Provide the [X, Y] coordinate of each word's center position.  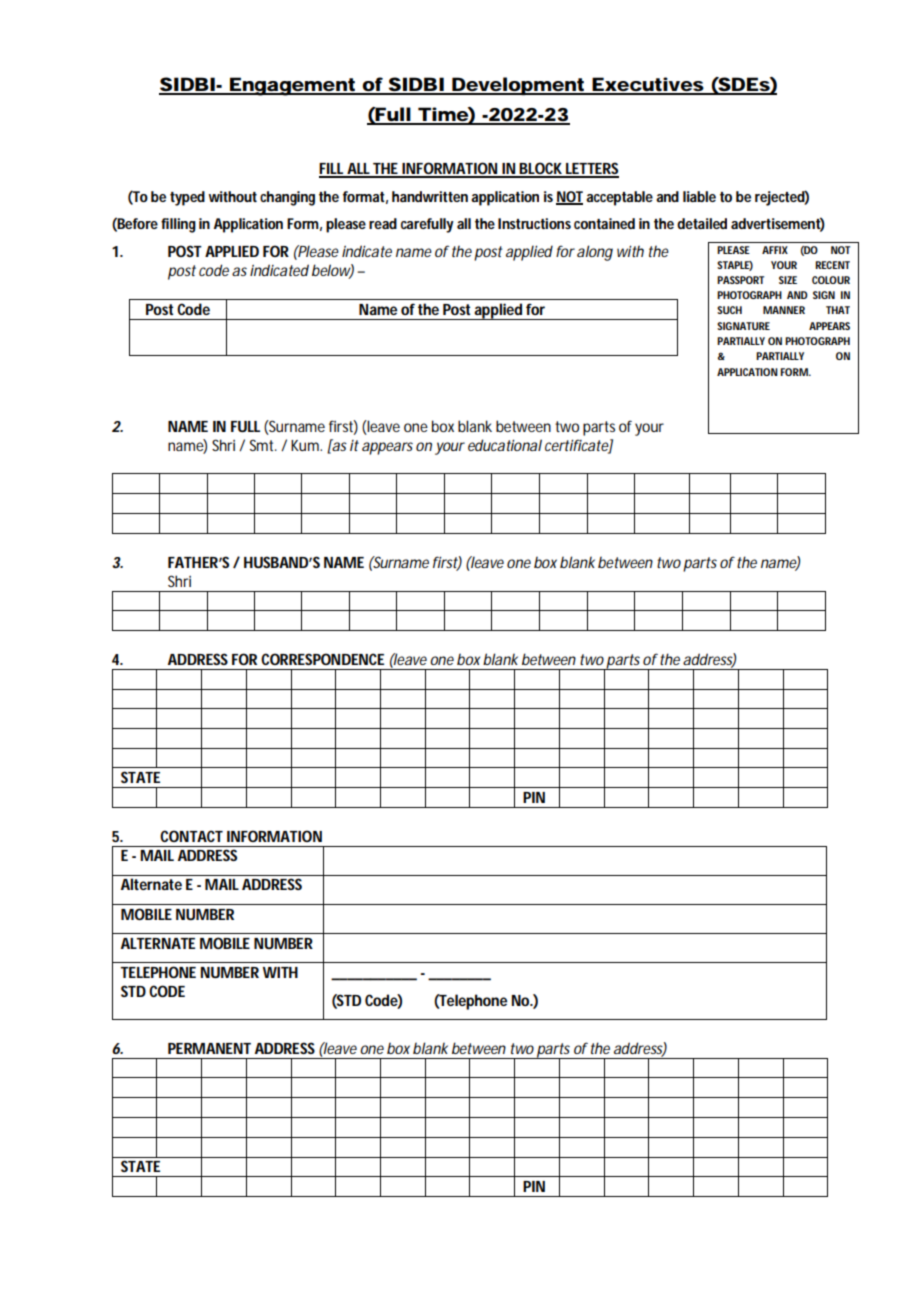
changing [287, 198]
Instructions [534, 223]
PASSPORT [740, 280]
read [383, 223]
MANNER [784, 310]
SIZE [788, 280]
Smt [261, 445]
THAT [838, 310]
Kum [305, 445]
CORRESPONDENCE [322, 659]
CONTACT [191, 836]
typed [187, 198]
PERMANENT [209, 1048]
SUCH [729, 310]
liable [699, 196]
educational [505, 445]
